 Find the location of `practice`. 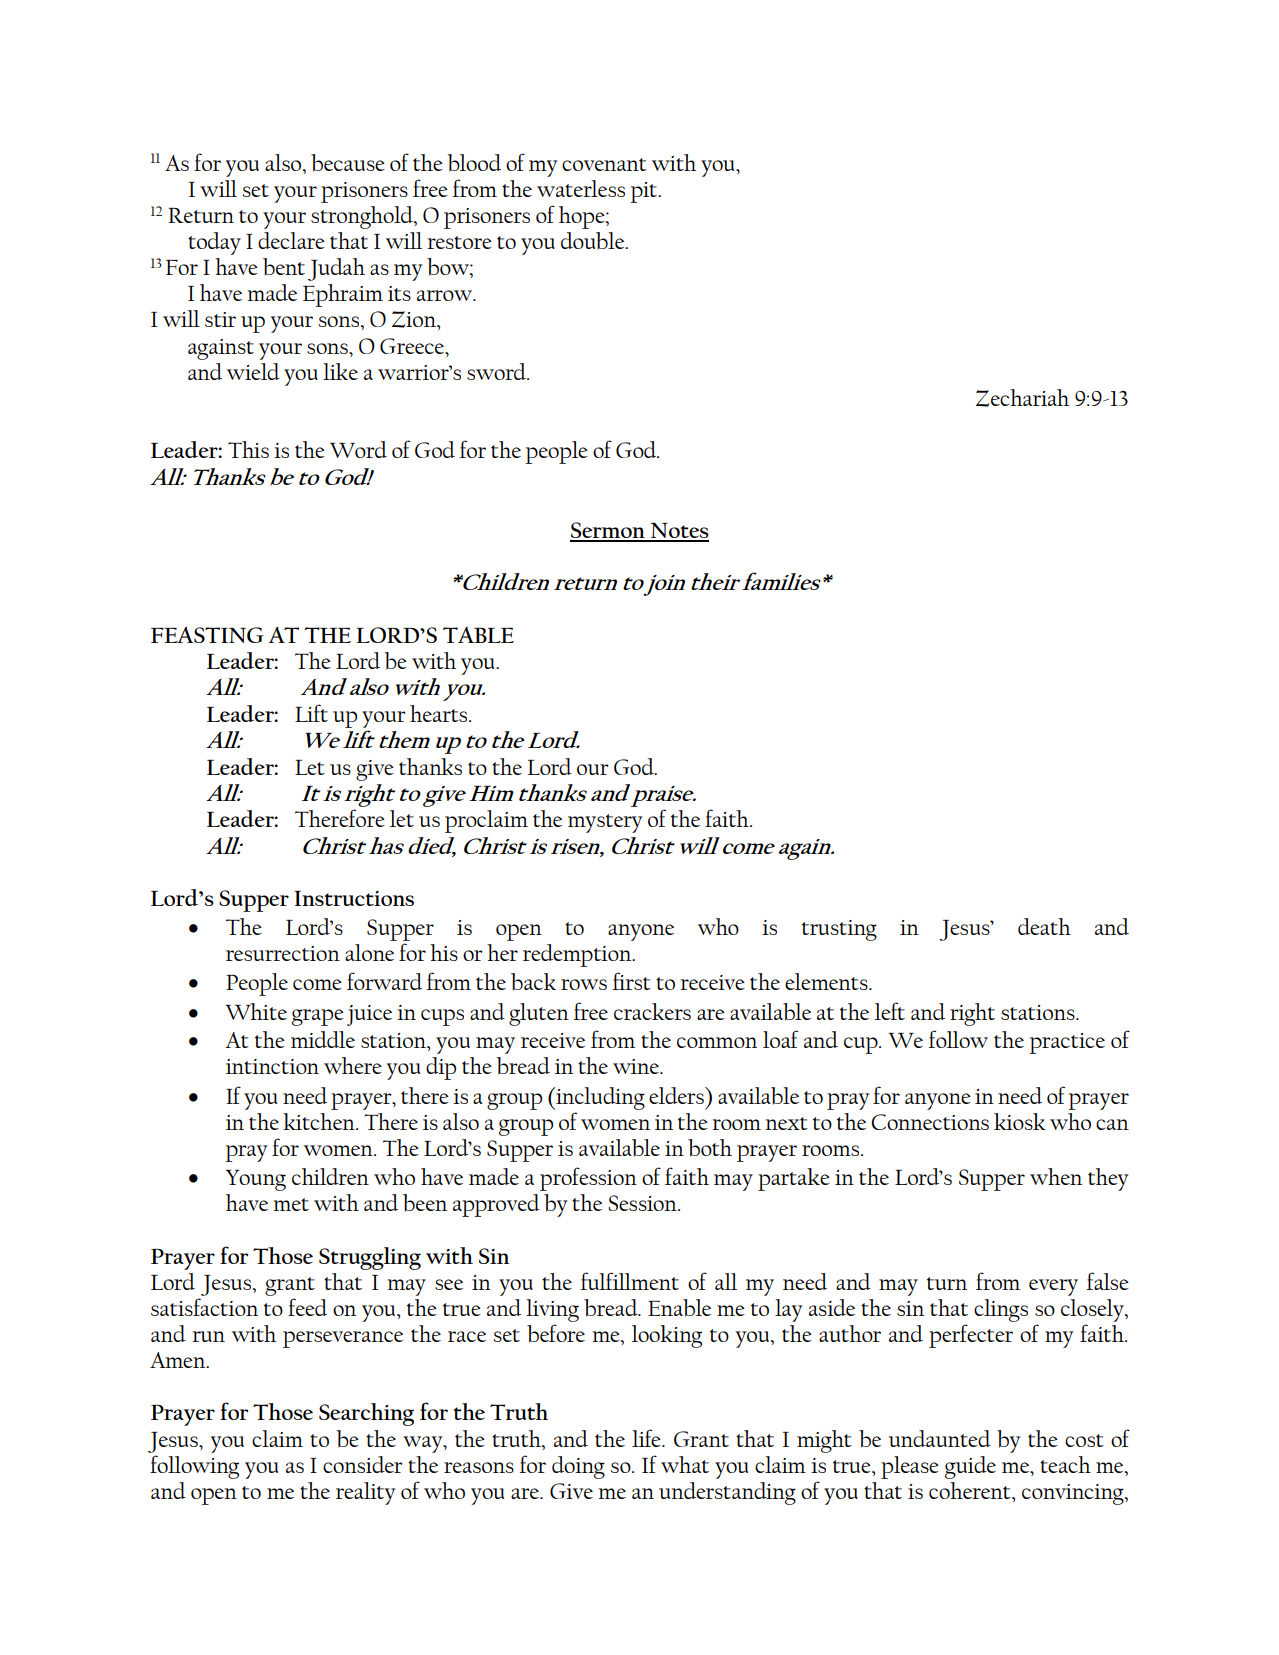

practice is located at coordinates (1067, 1043).
